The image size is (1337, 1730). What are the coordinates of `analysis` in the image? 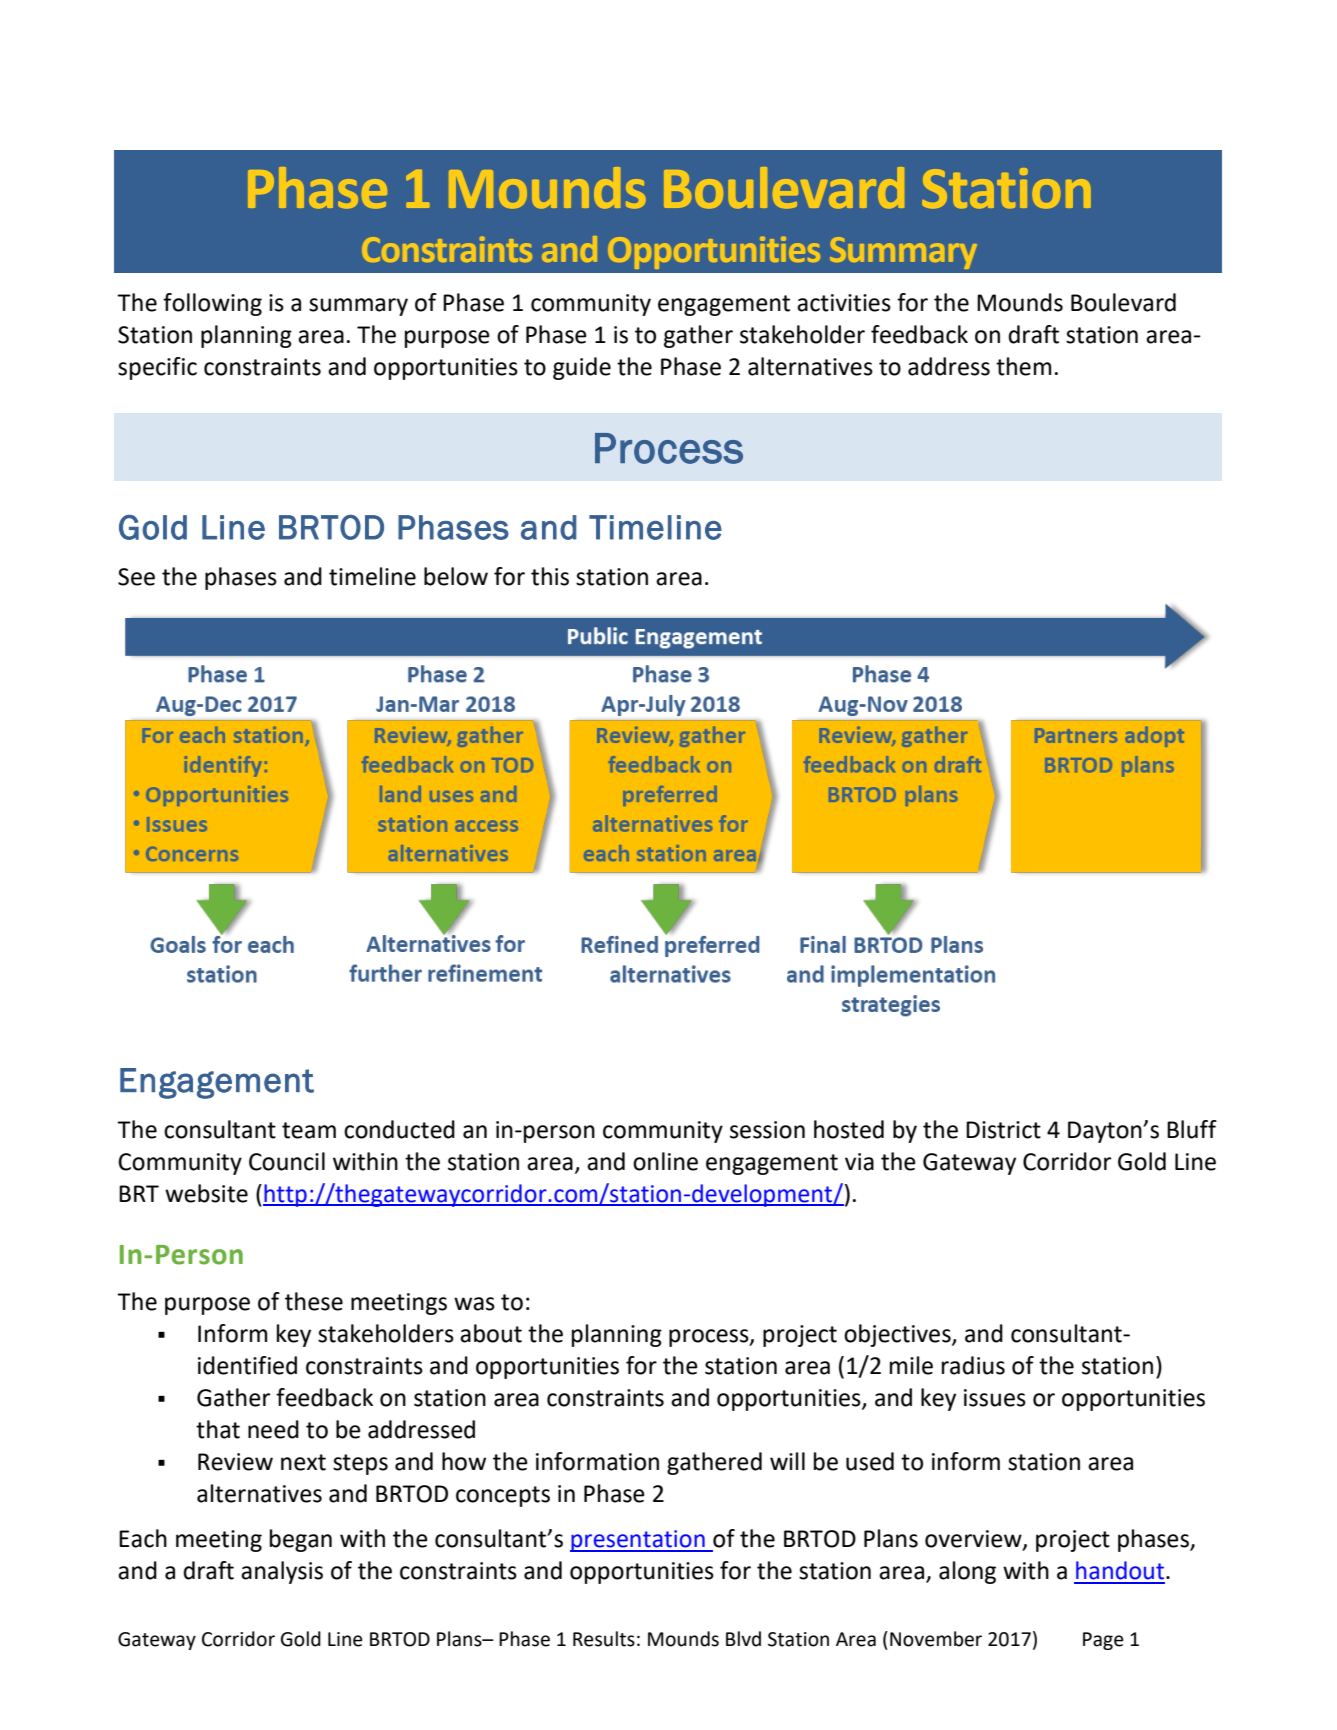 It's located at (282, 1572).
